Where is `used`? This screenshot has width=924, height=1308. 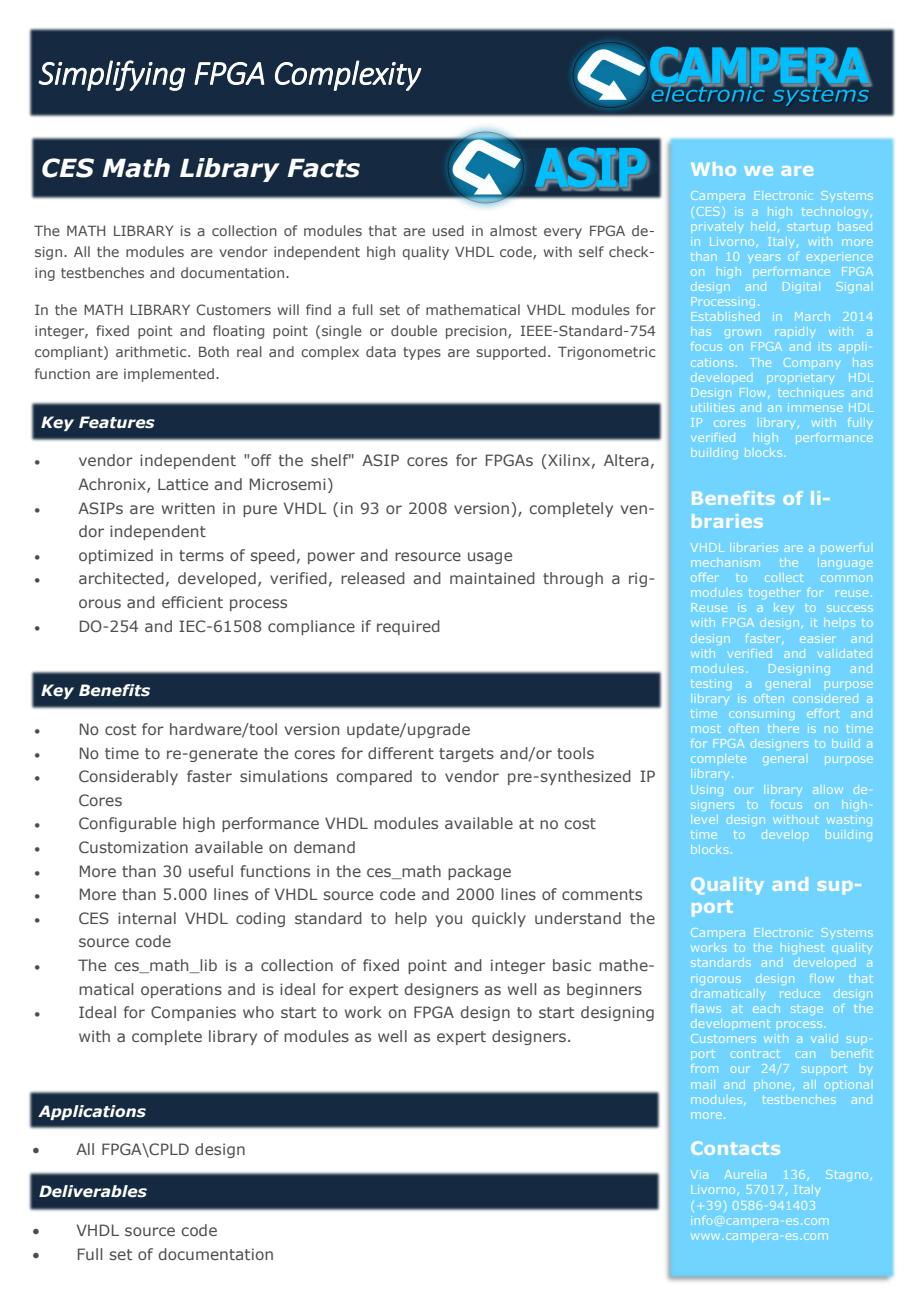
used is located at coordinates (448, 230).
